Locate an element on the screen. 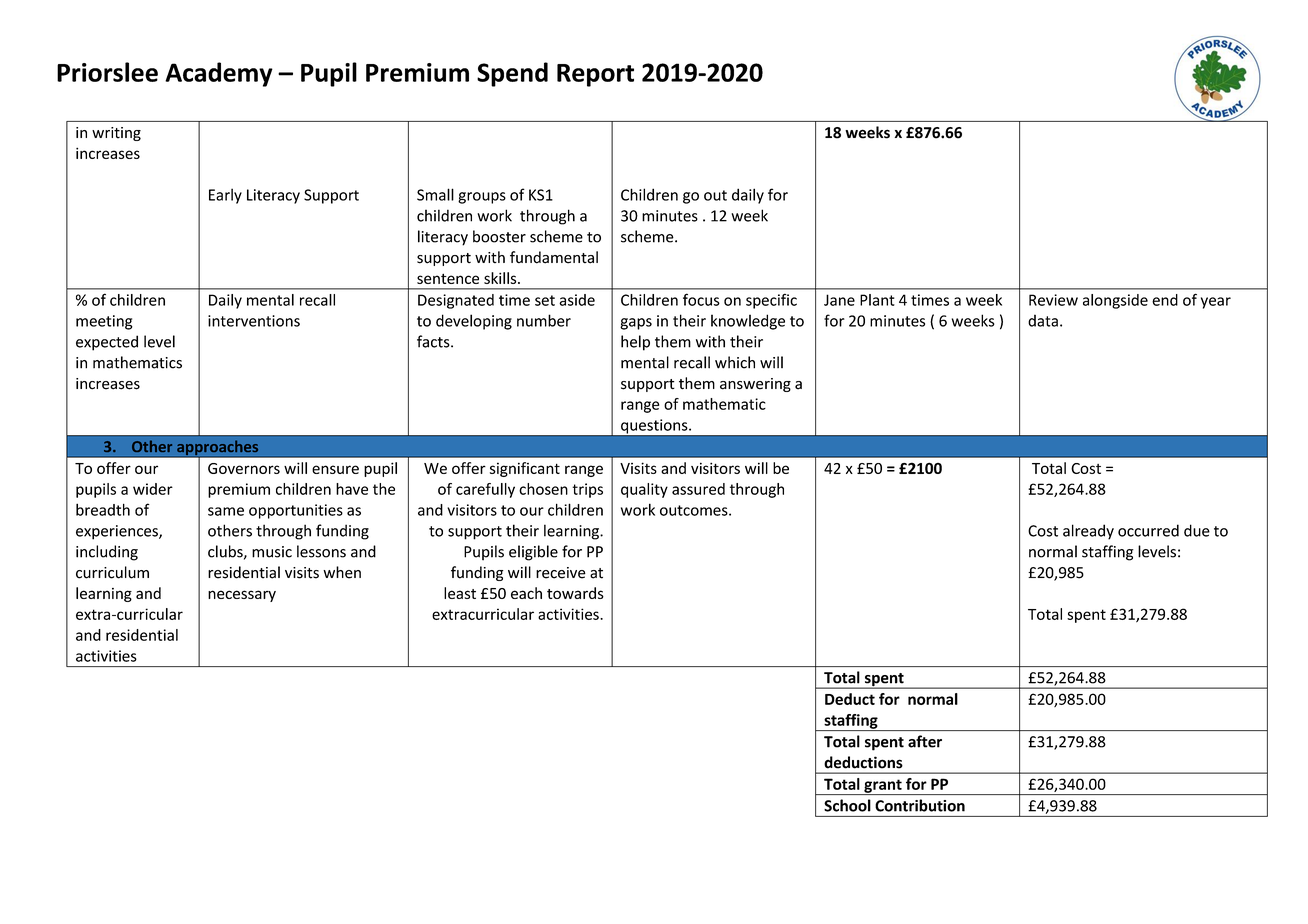  Report is located at coordinates (595, 75).
